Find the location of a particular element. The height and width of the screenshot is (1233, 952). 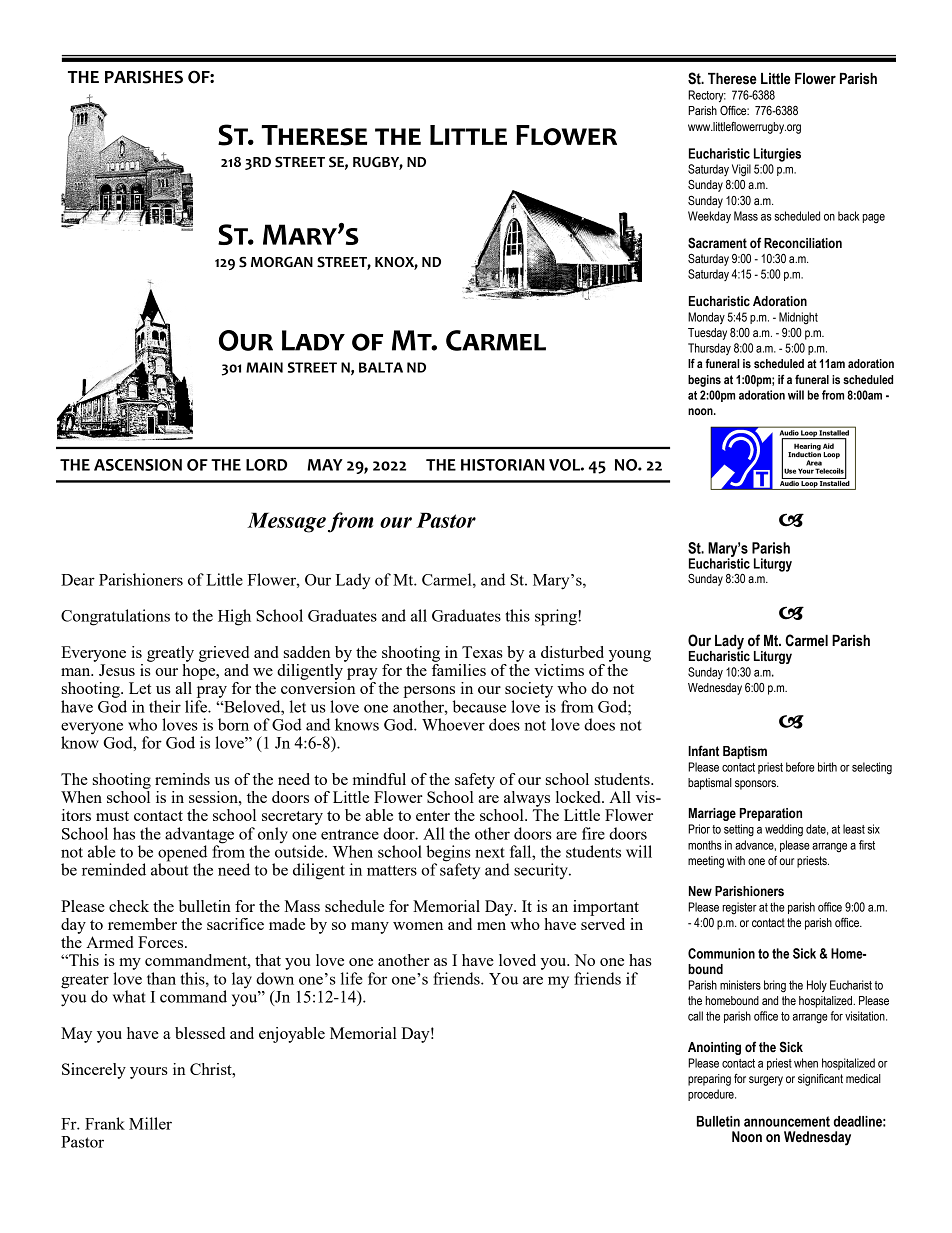

Texas is located at coordinates (482, 652).
